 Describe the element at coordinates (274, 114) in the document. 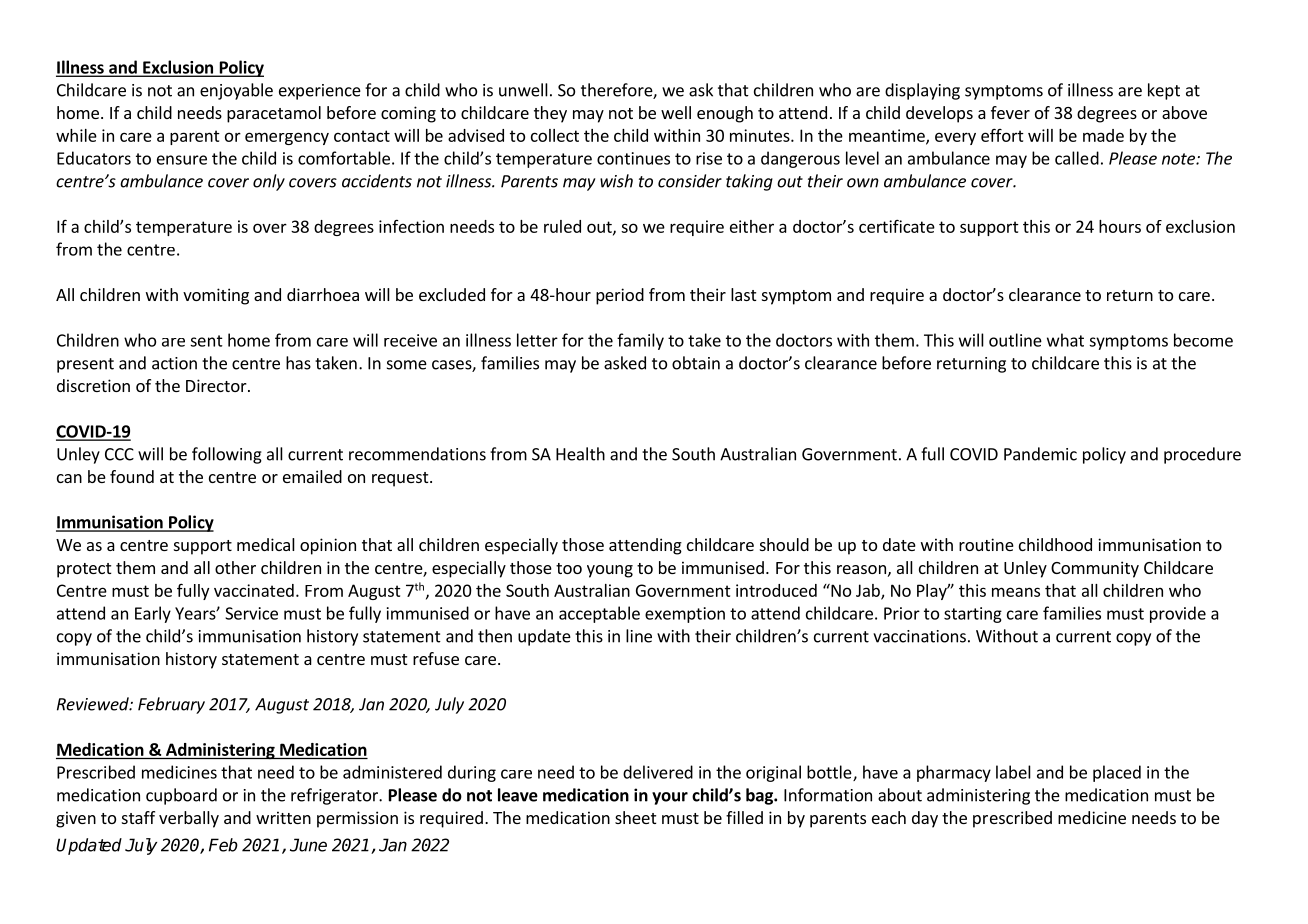

I see `paracetamol` at that location.
